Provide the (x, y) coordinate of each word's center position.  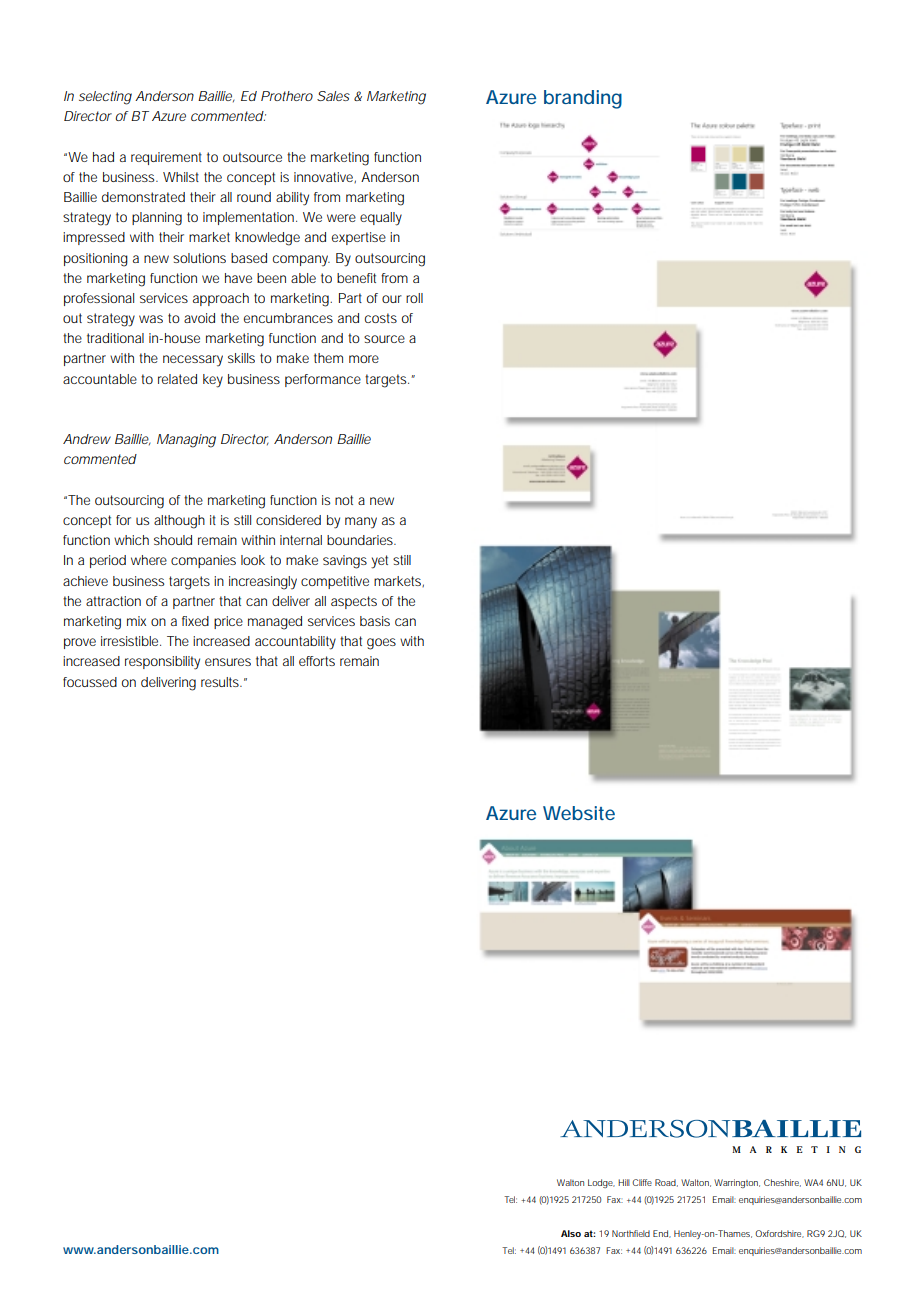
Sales (333, 96)
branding (583, 99)
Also (571, 1233)
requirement (166, 158)
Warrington (737, 1183)
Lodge (601, 1183)
